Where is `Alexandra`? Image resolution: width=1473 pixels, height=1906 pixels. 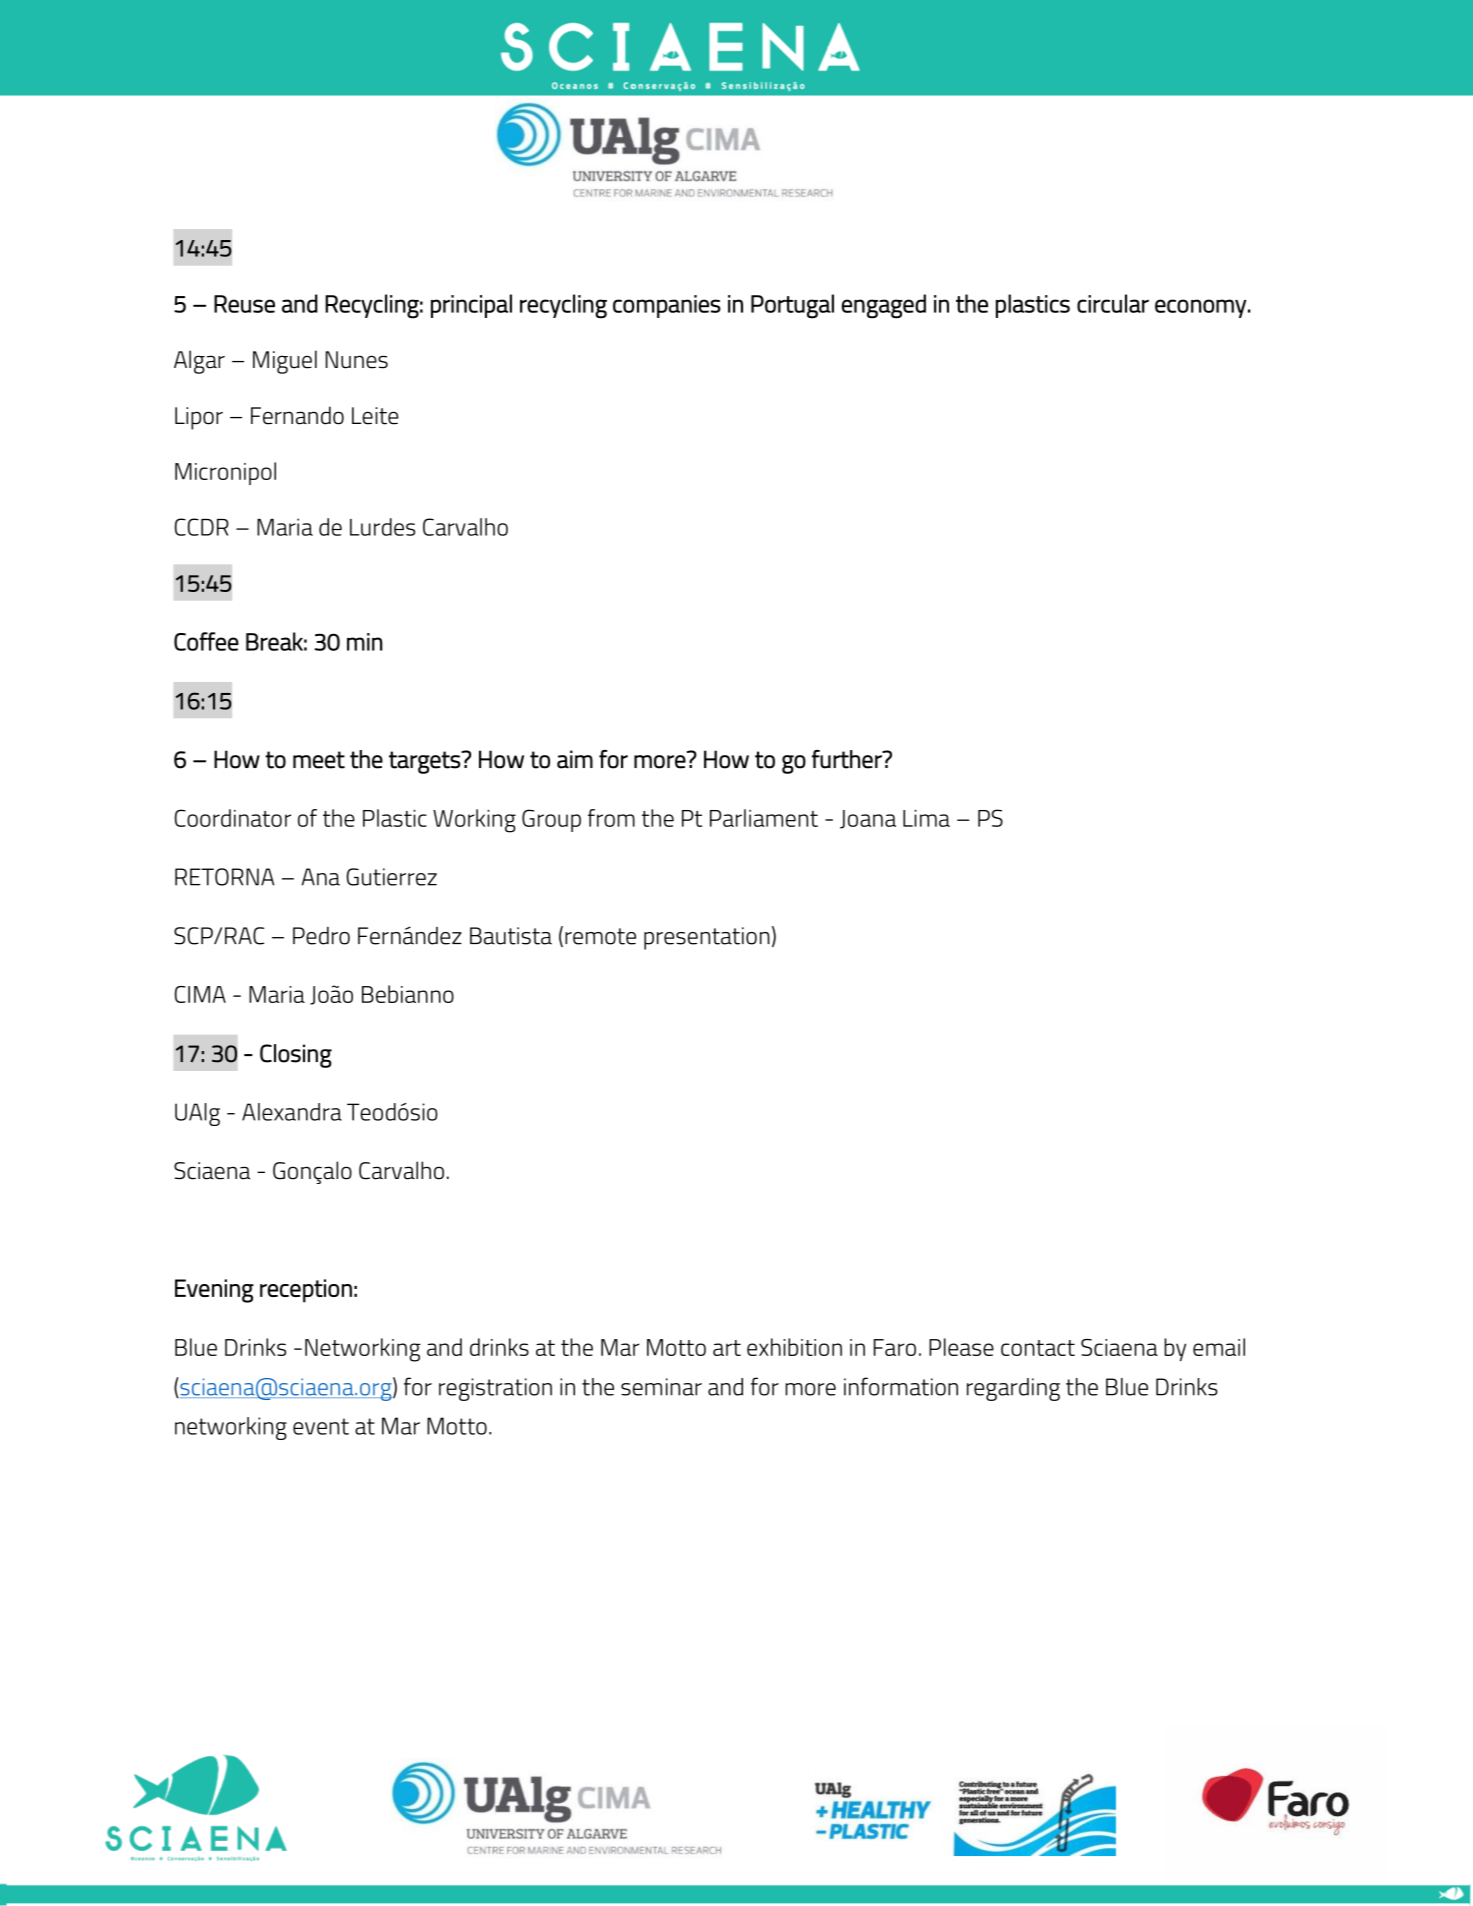 Alexandra is located at coordinates (292, 1112).
